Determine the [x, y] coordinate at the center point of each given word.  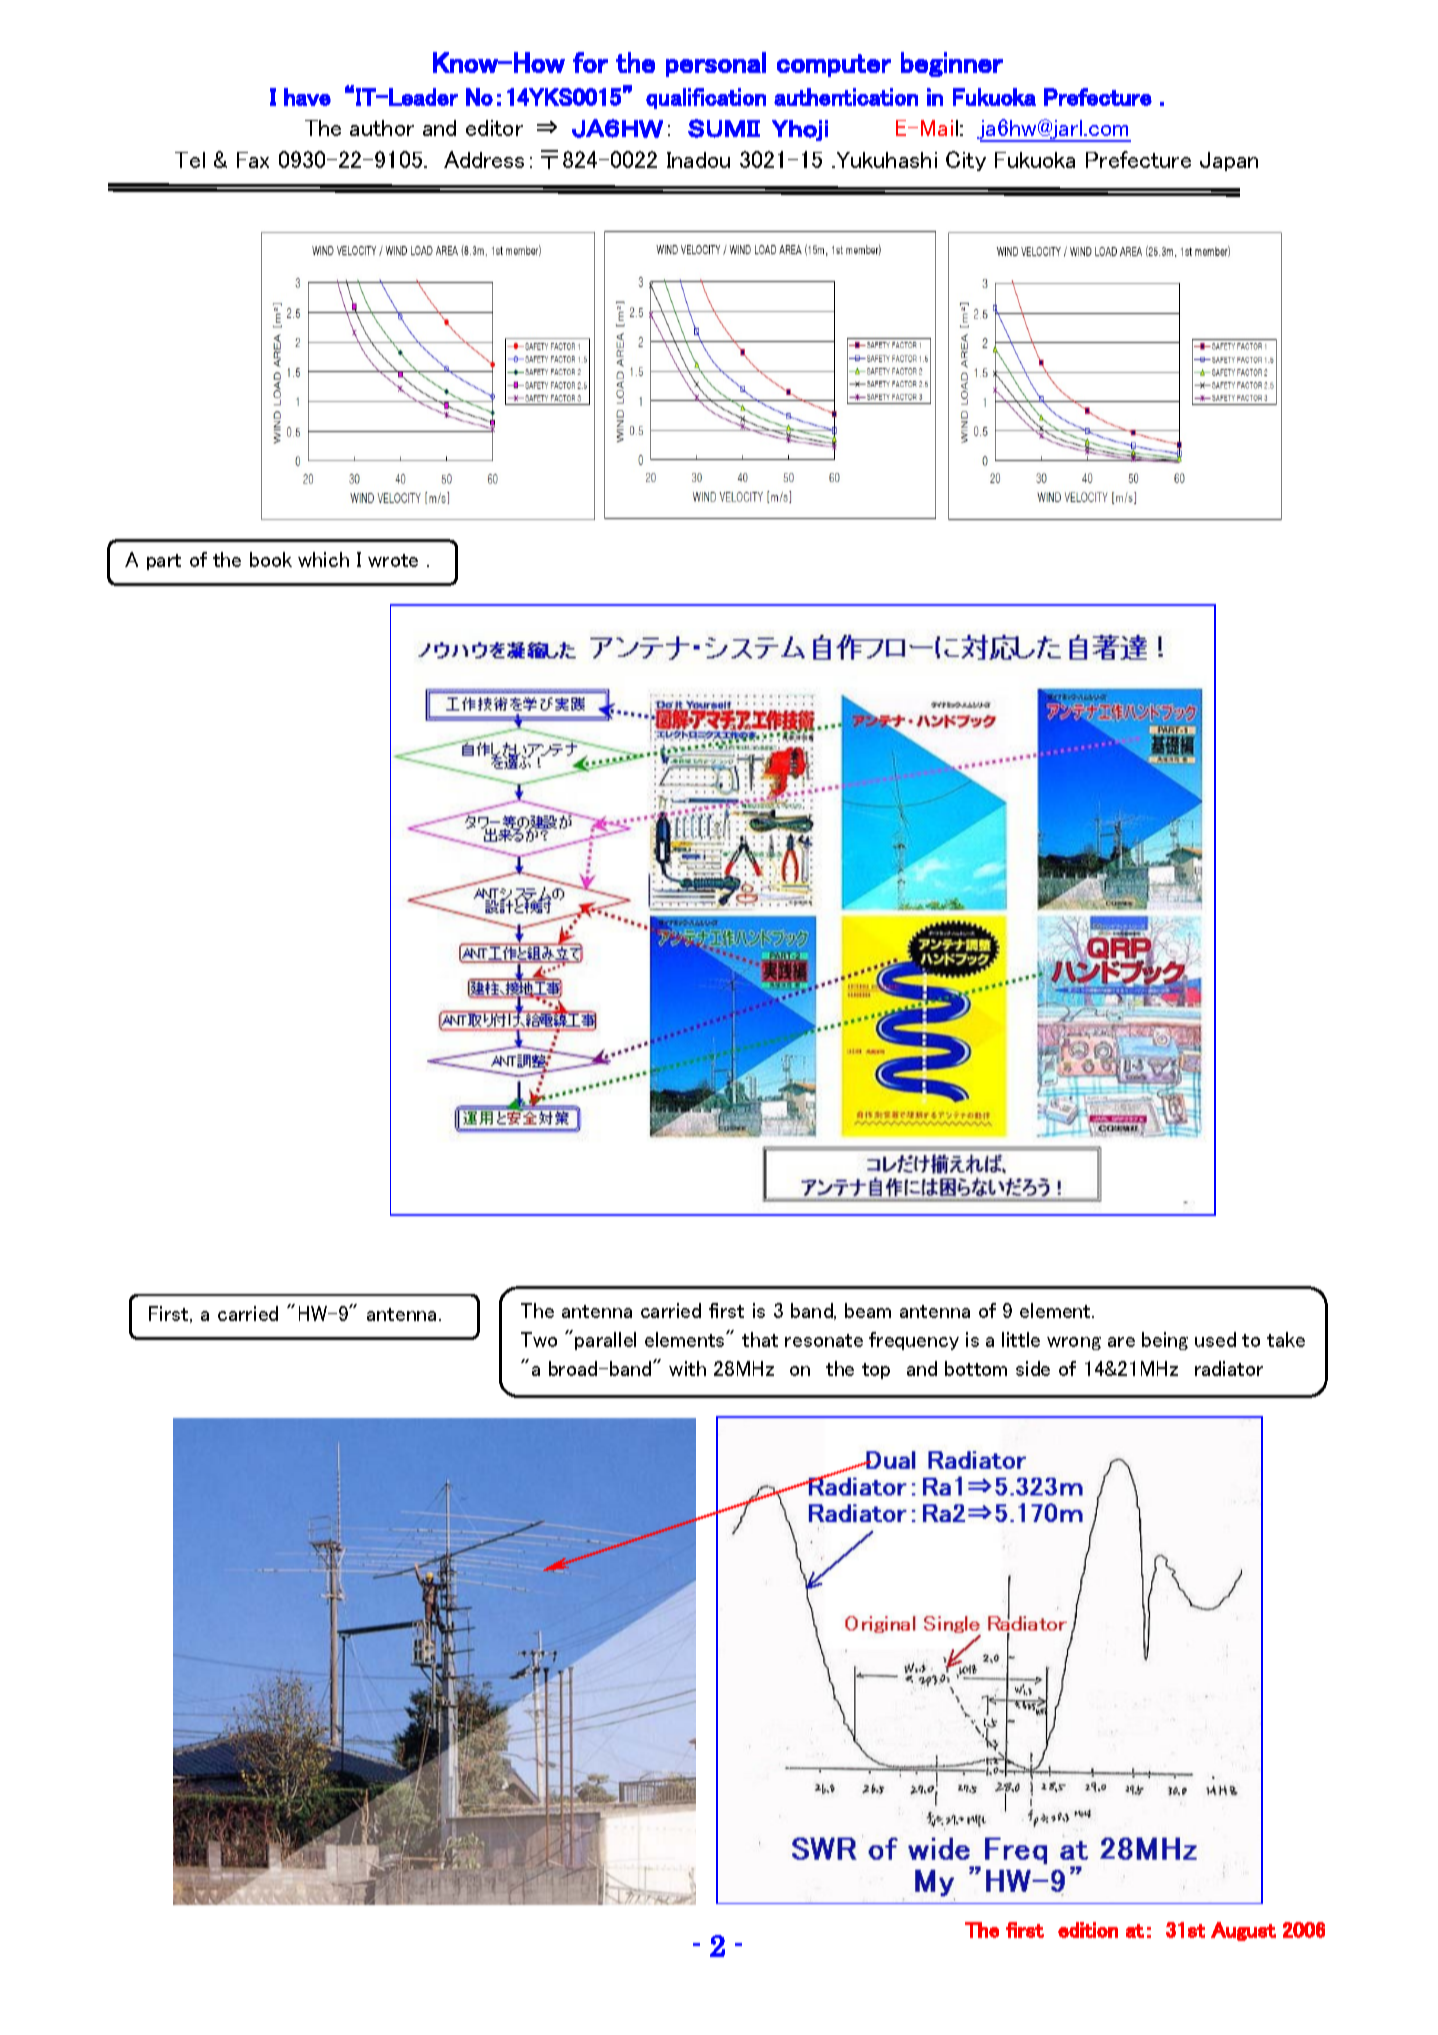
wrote [393, 560]
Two [539, 1339]
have [307, 97]
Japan [1229, 161]
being [1165, 1341]
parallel [605, 1341]
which [323, 559]
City [966, 161]
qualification [706, 98]
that [760, 1339]
